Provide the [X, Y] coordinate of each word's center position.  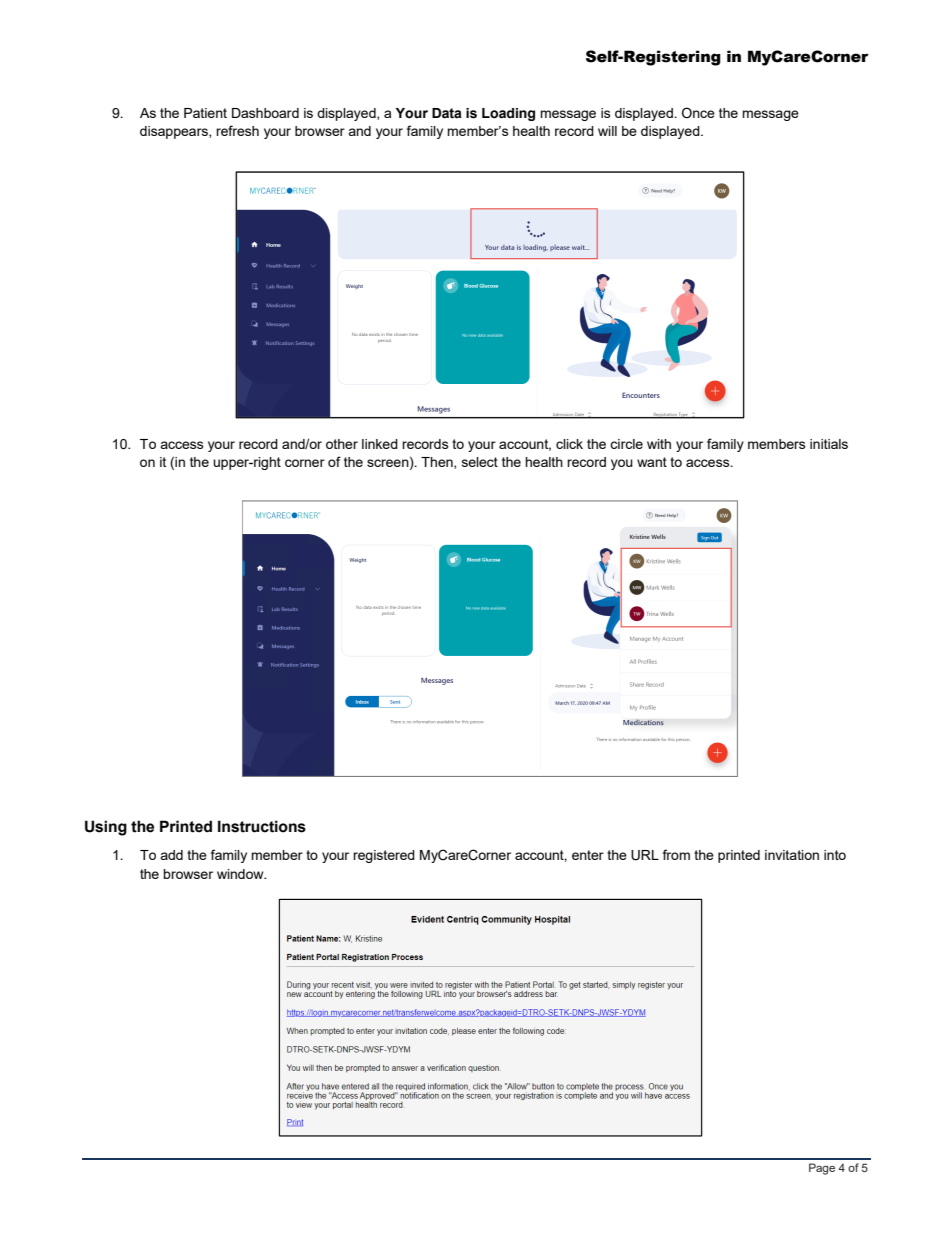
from [676, 854]
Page [822, 1169]
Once [698, 112]
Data [447, 113]
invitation [792, 855]
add [171, 855]
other [342, 444]
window [241, 874]
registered [384, 856]
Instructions [262, 826]
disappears [175, 132]
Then [438, 463]
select [480, 462]
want [652, 462]
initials [829, 444]
